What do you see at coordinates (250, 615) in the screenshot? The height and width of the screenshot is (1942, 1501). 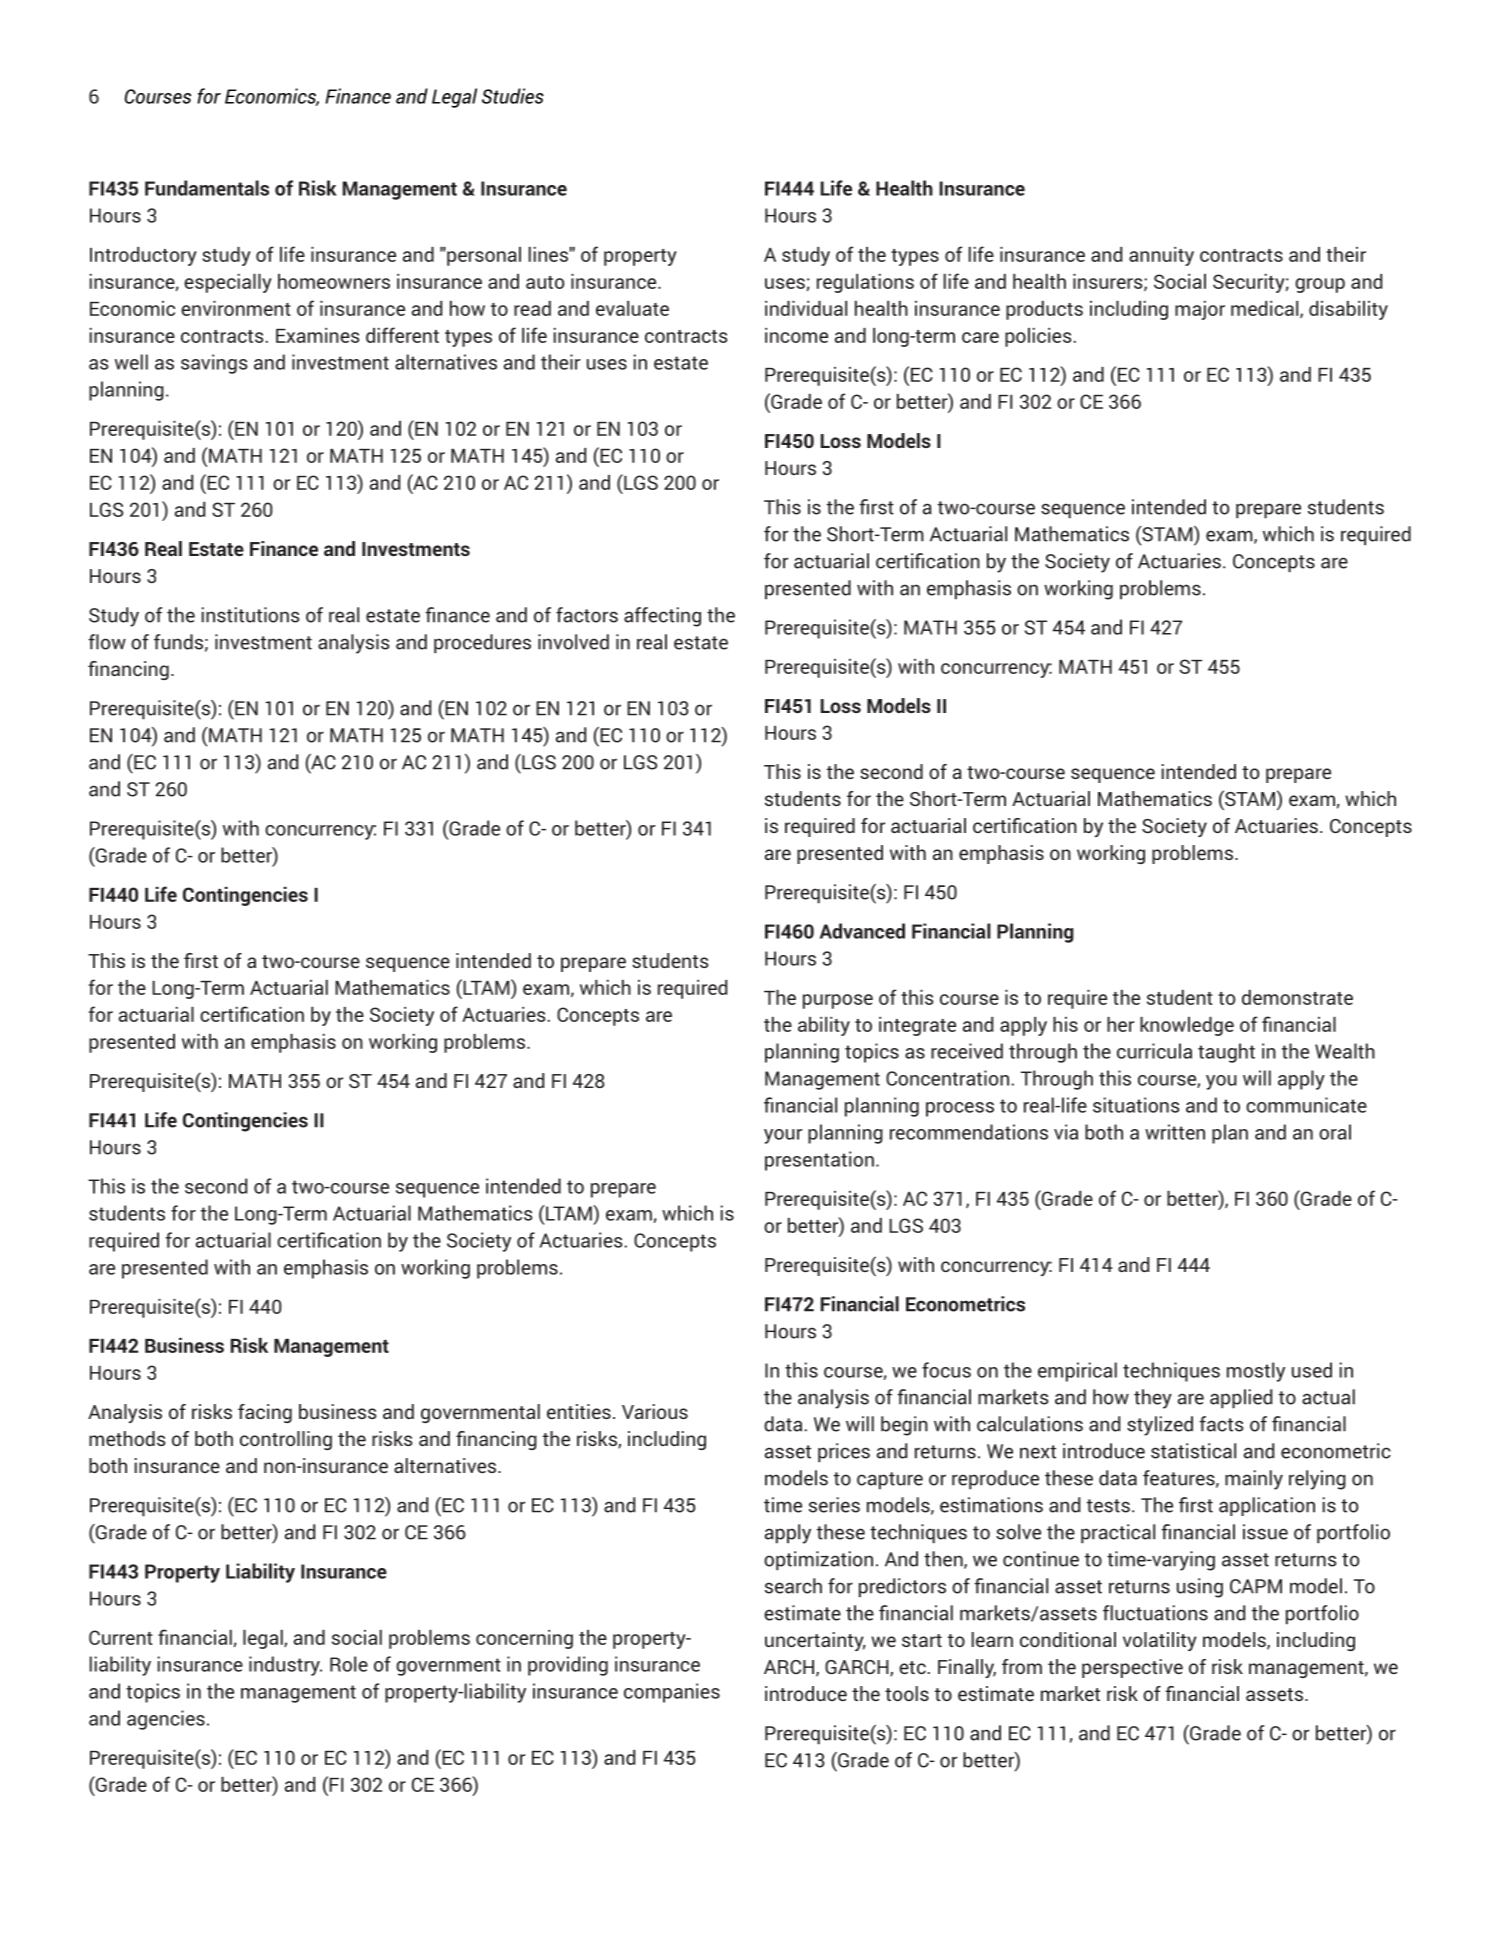 I see `institutions` at bounding box center [250, 615].
